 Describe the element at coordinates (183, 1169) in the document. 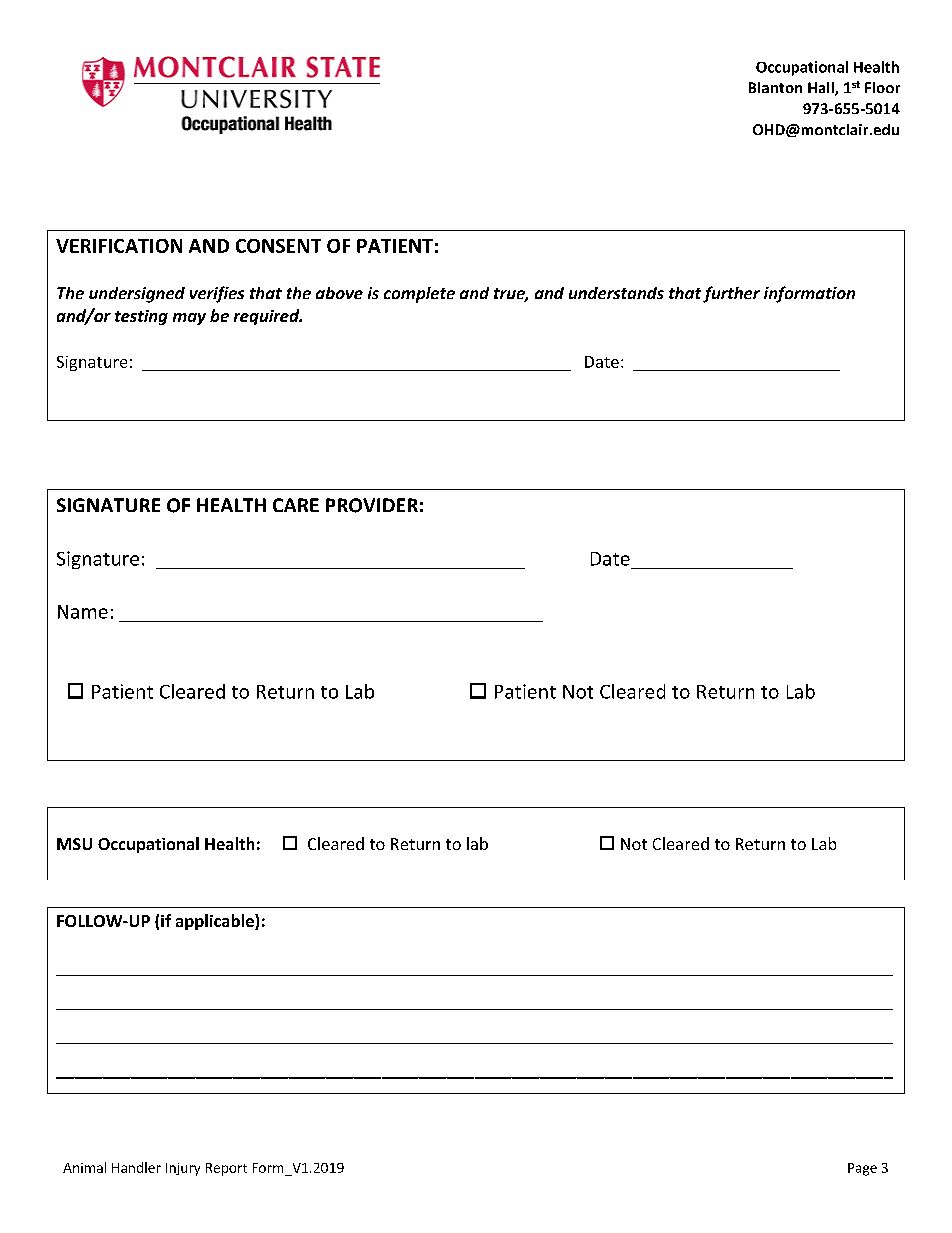

I see `Injury` at that location.
